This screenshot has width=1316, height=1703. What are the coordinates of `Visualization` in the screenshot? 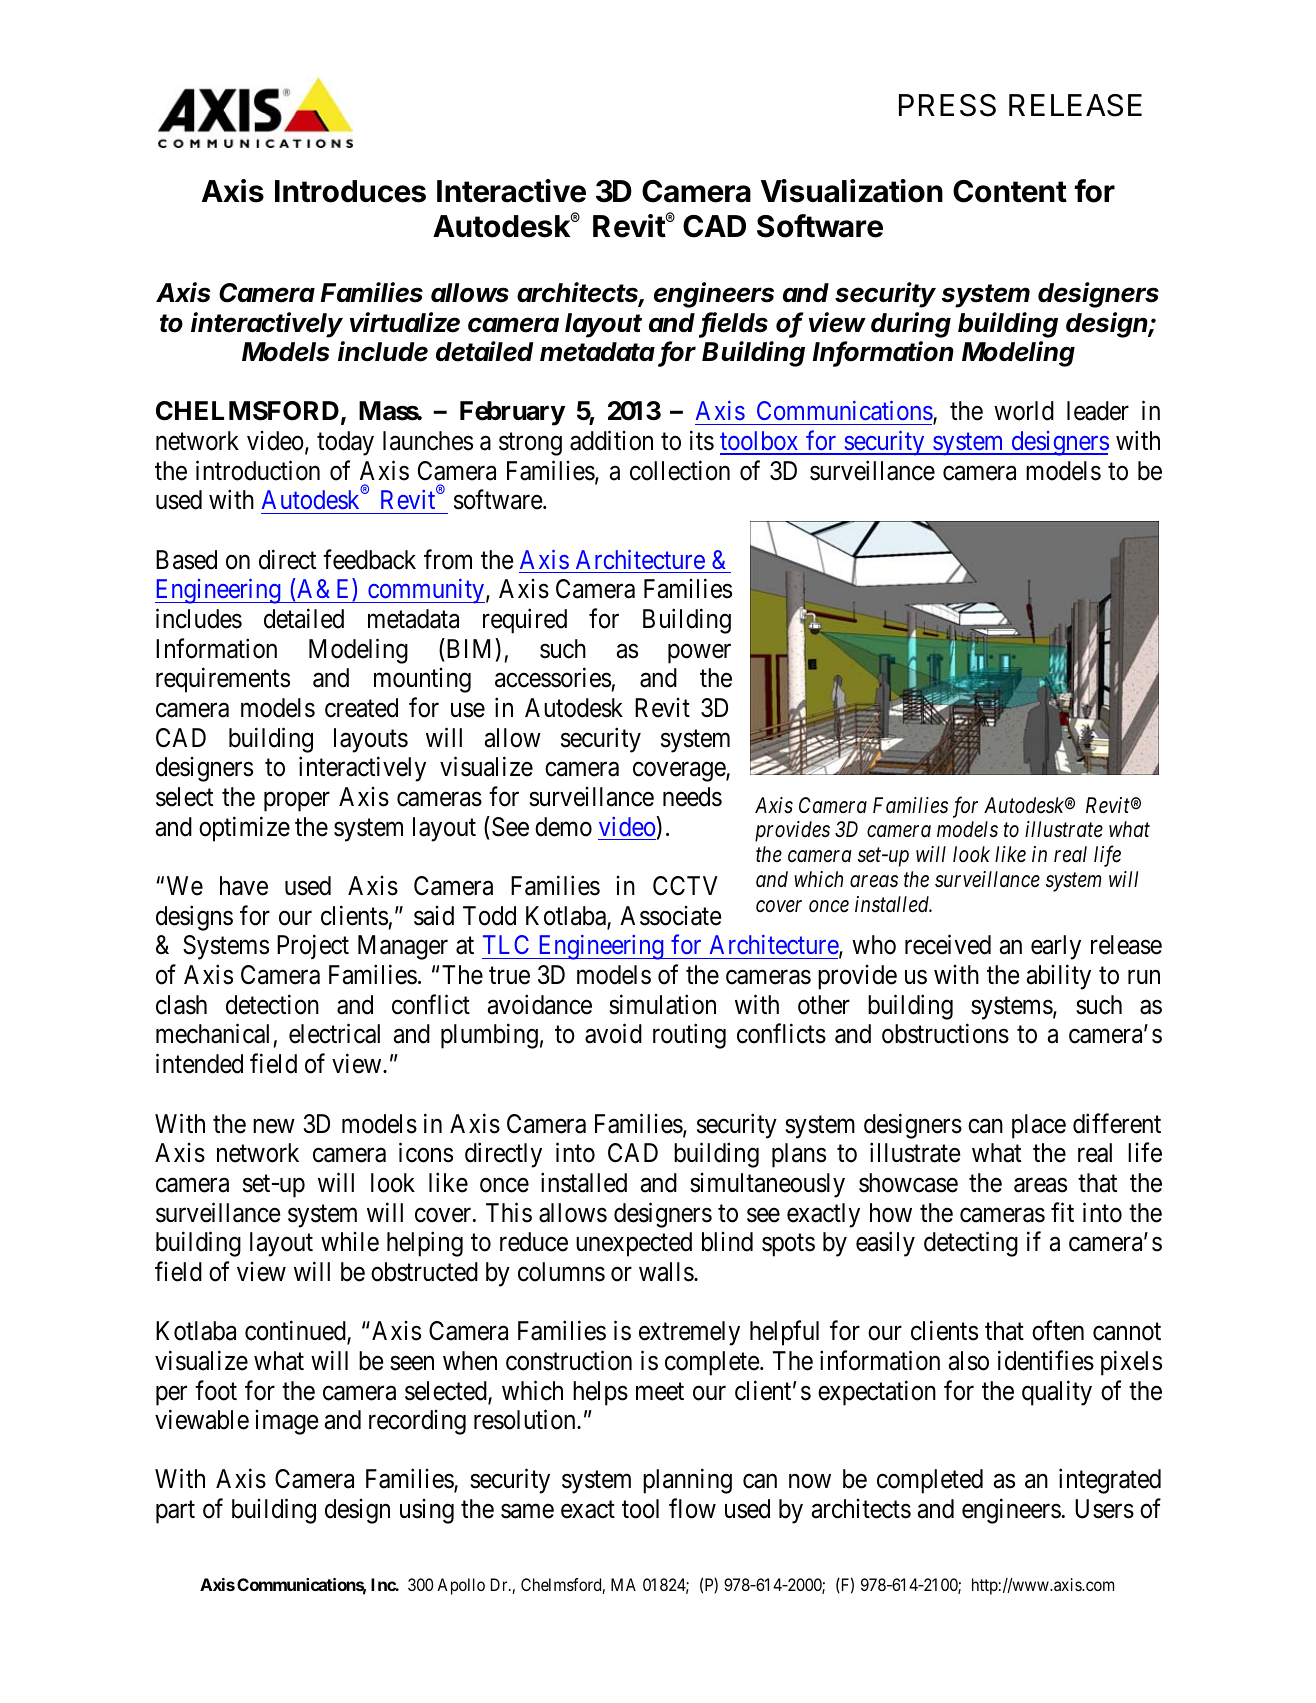 It's located at (852, 191).
